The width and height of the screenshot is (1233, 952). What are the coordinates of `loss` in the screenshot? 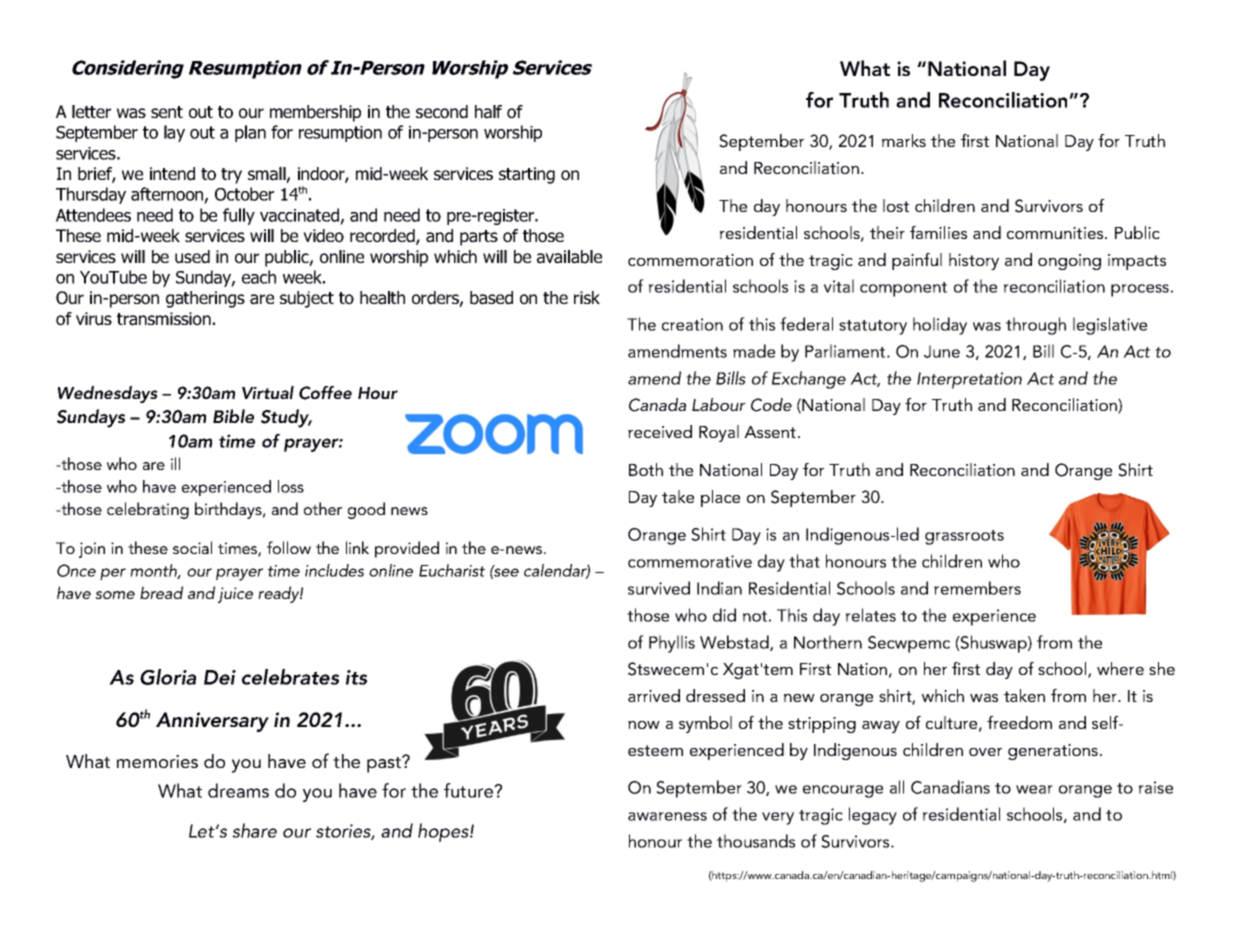 It's located at (291, 486).
